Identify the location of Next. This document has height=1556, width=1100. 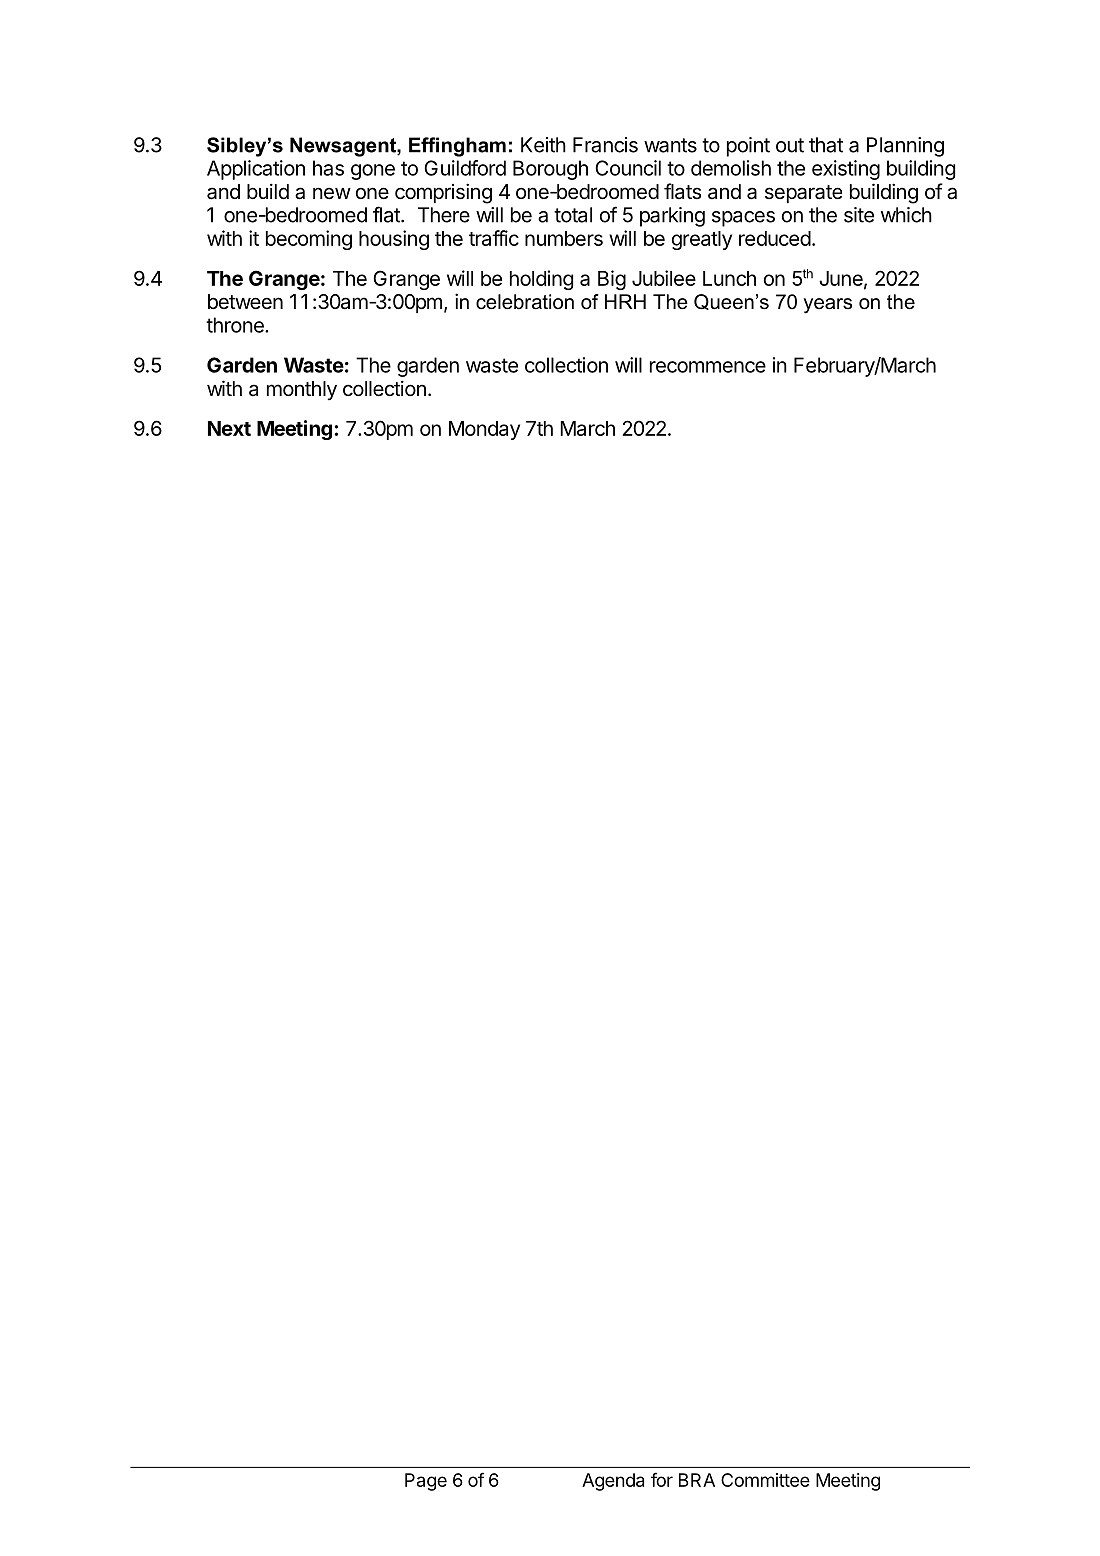
(229, 428).
